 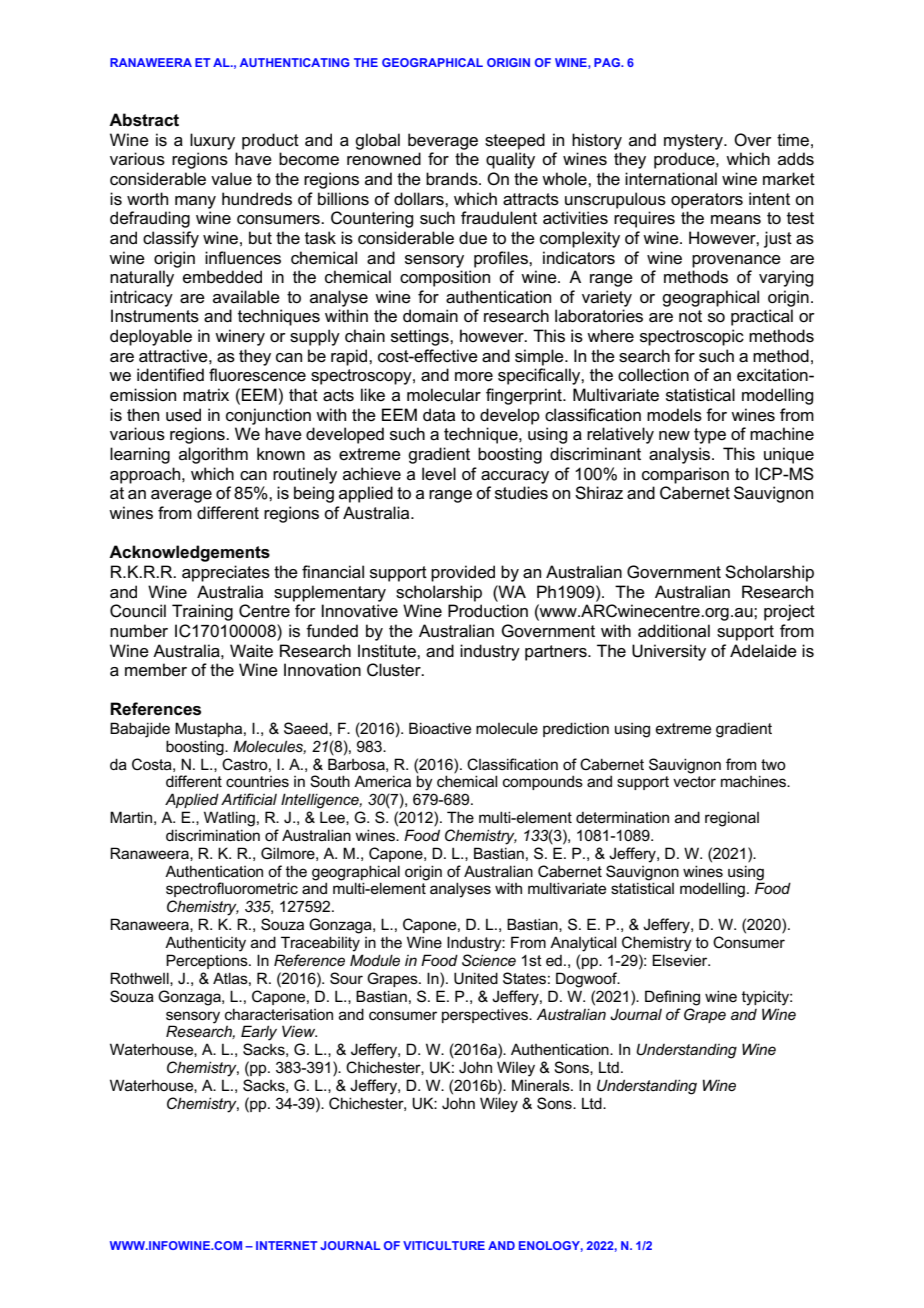 I want to click on luxury, so click(x=212, y=141).
